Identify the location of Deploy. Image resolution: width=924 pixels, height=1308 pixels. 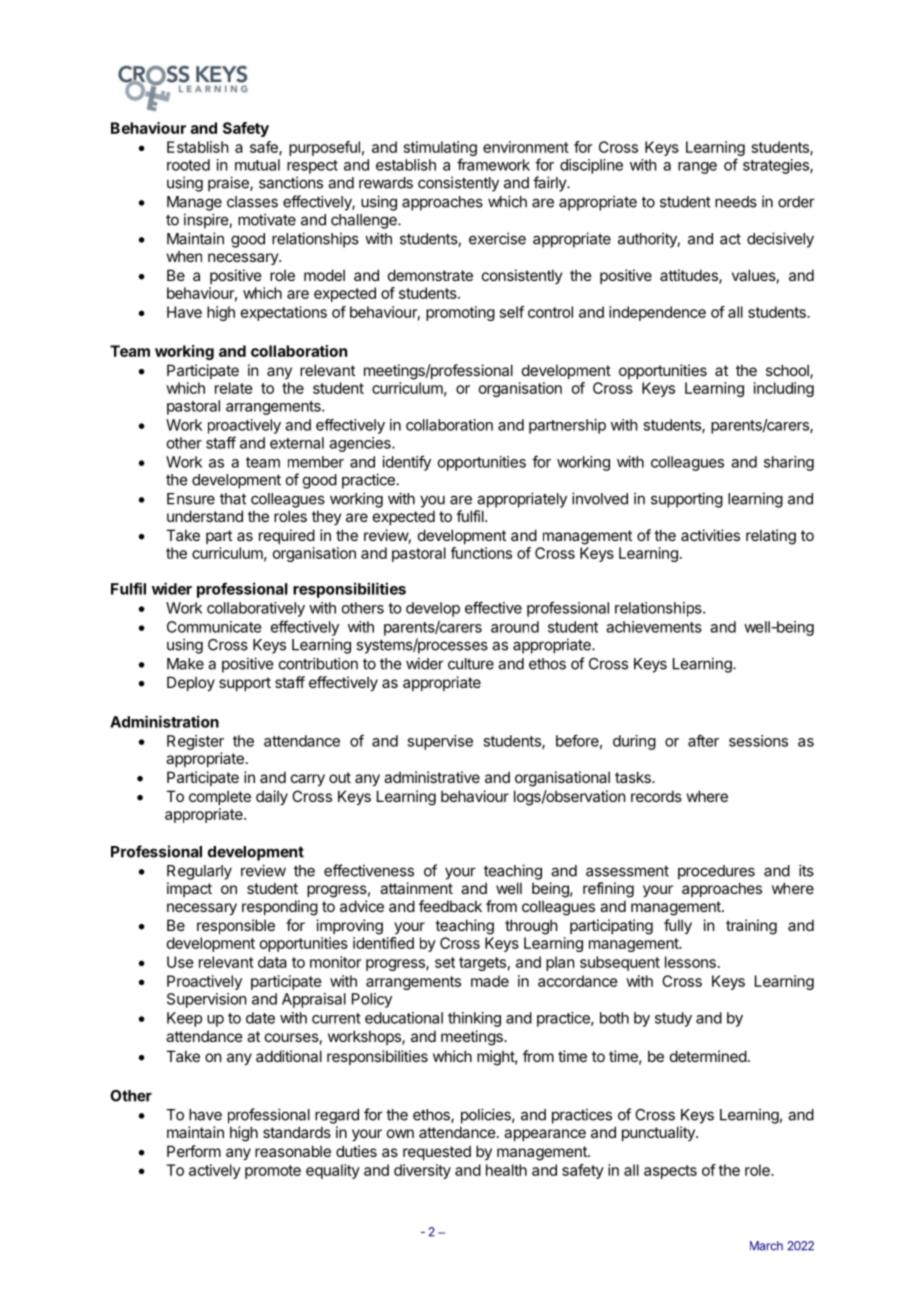
(191, 683).
